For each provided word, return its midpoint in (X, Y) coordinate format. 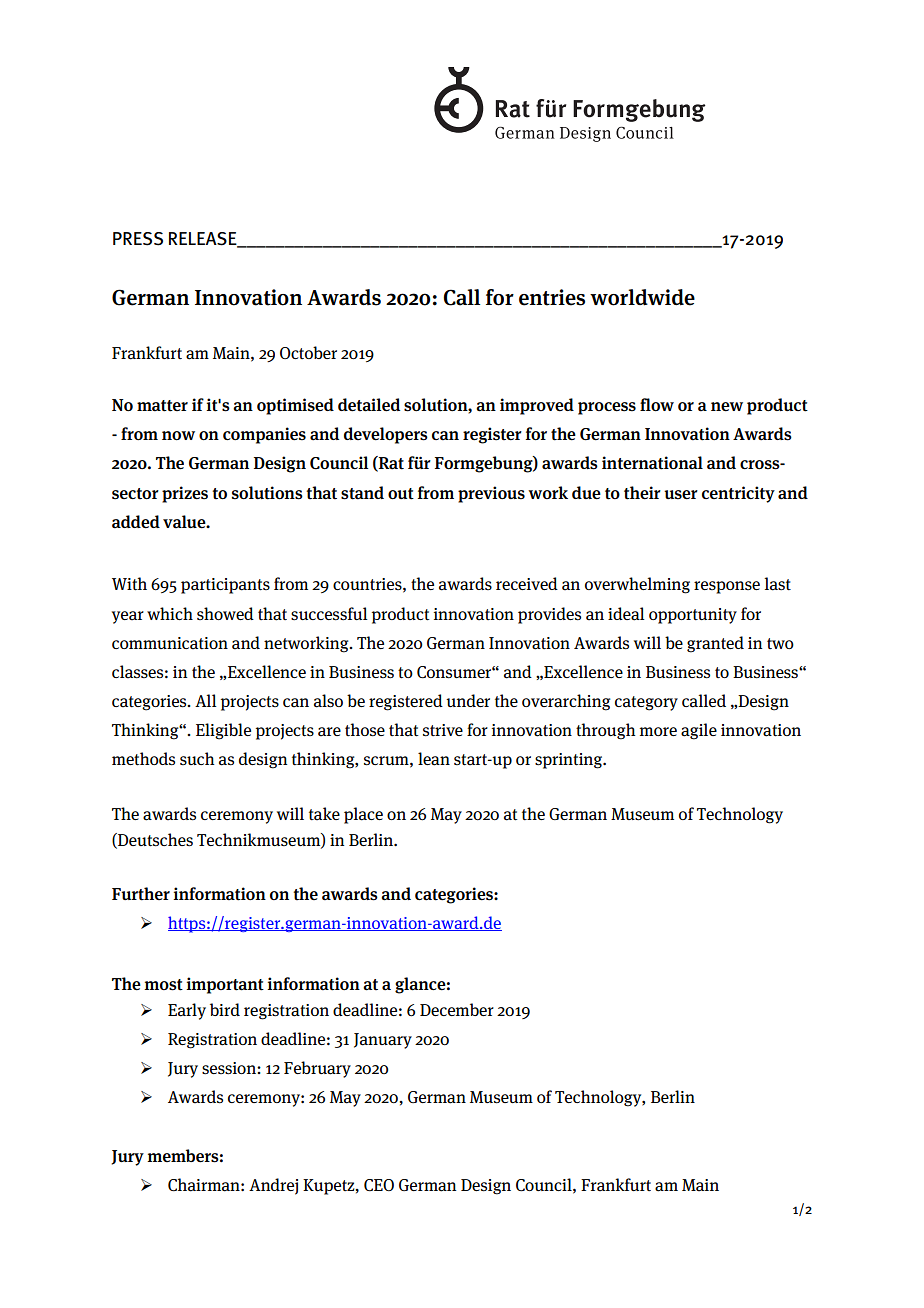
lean (434, 759)
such (197, 758)
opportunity (693, 616)
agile (699, 731)
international (652, 463)
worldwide (642, 297)
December (457, 1009)
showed (225, 613)
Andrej (273, 1186)
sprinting (570, 761)
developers (386, 435)
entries (552, 297)
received (527, 583)
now (178, 435)
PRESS (138, 239)
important (225, 985)
